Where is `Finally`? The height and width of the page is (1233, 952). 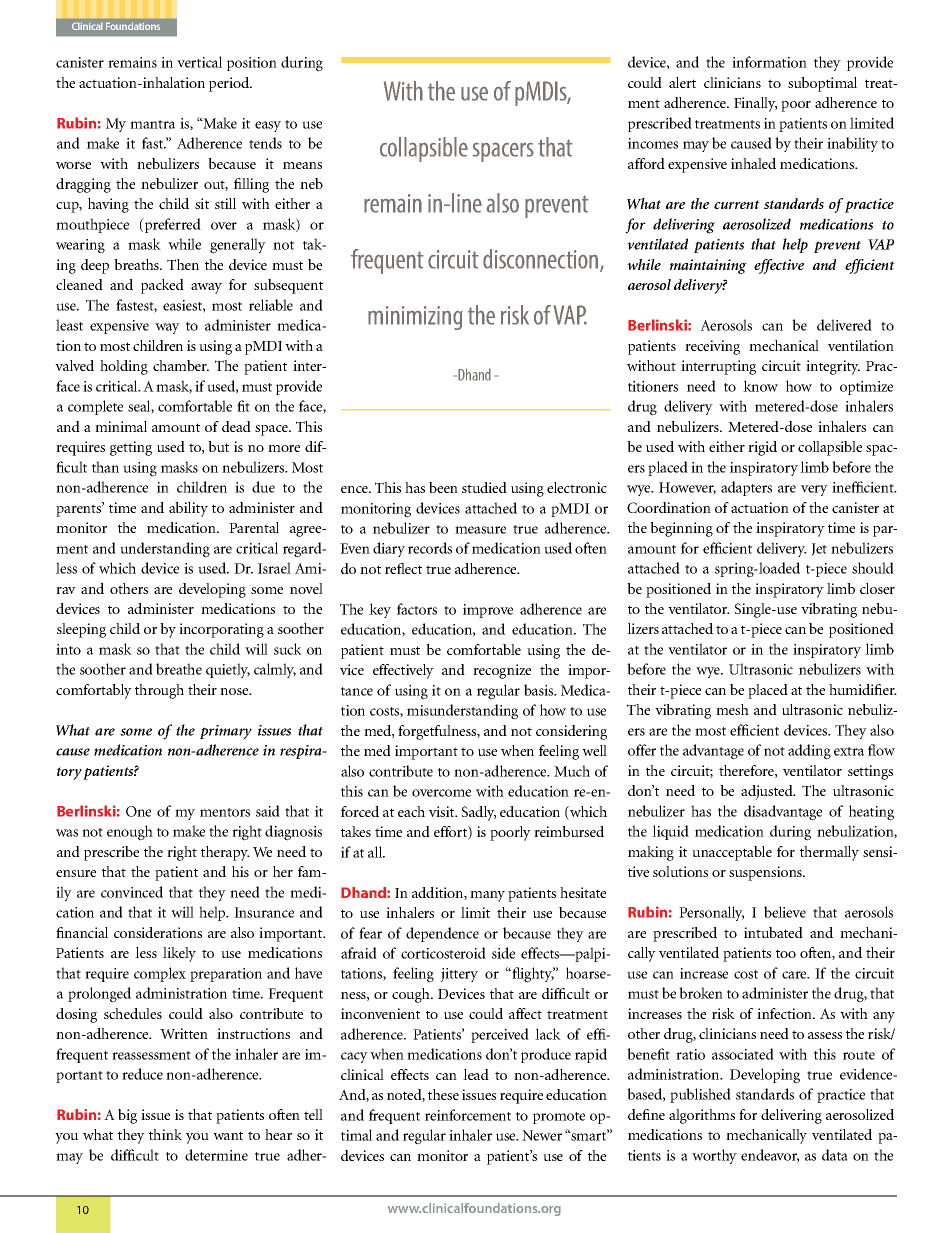
Finally is located at coordinates (755, 104).
